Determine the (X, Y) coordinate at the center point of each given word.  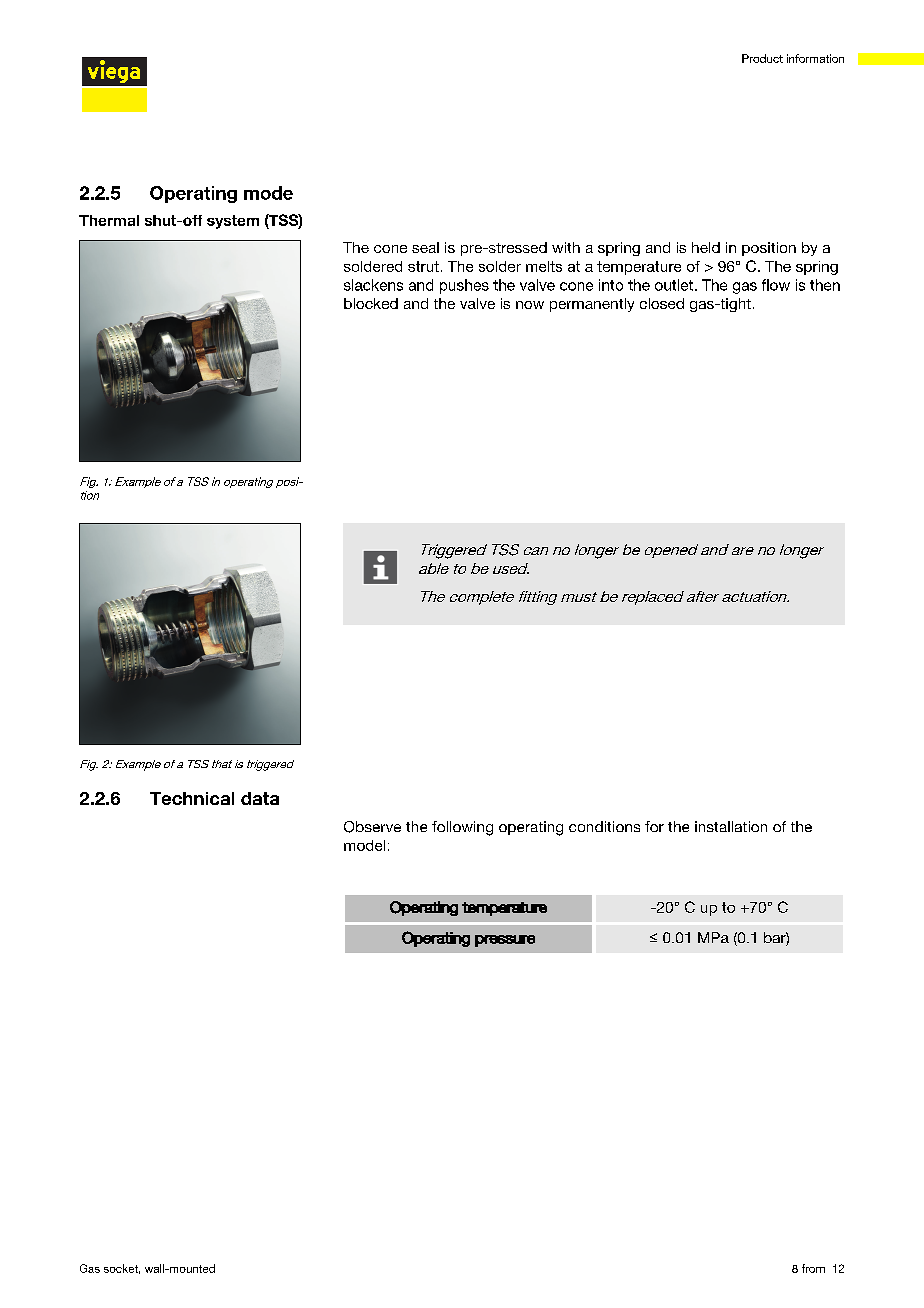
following (462, 828)
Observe (372, 827)
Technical (192, 798)
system (233, 222)
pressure (505, 941)
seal (425, 247)
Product (762, 58)
